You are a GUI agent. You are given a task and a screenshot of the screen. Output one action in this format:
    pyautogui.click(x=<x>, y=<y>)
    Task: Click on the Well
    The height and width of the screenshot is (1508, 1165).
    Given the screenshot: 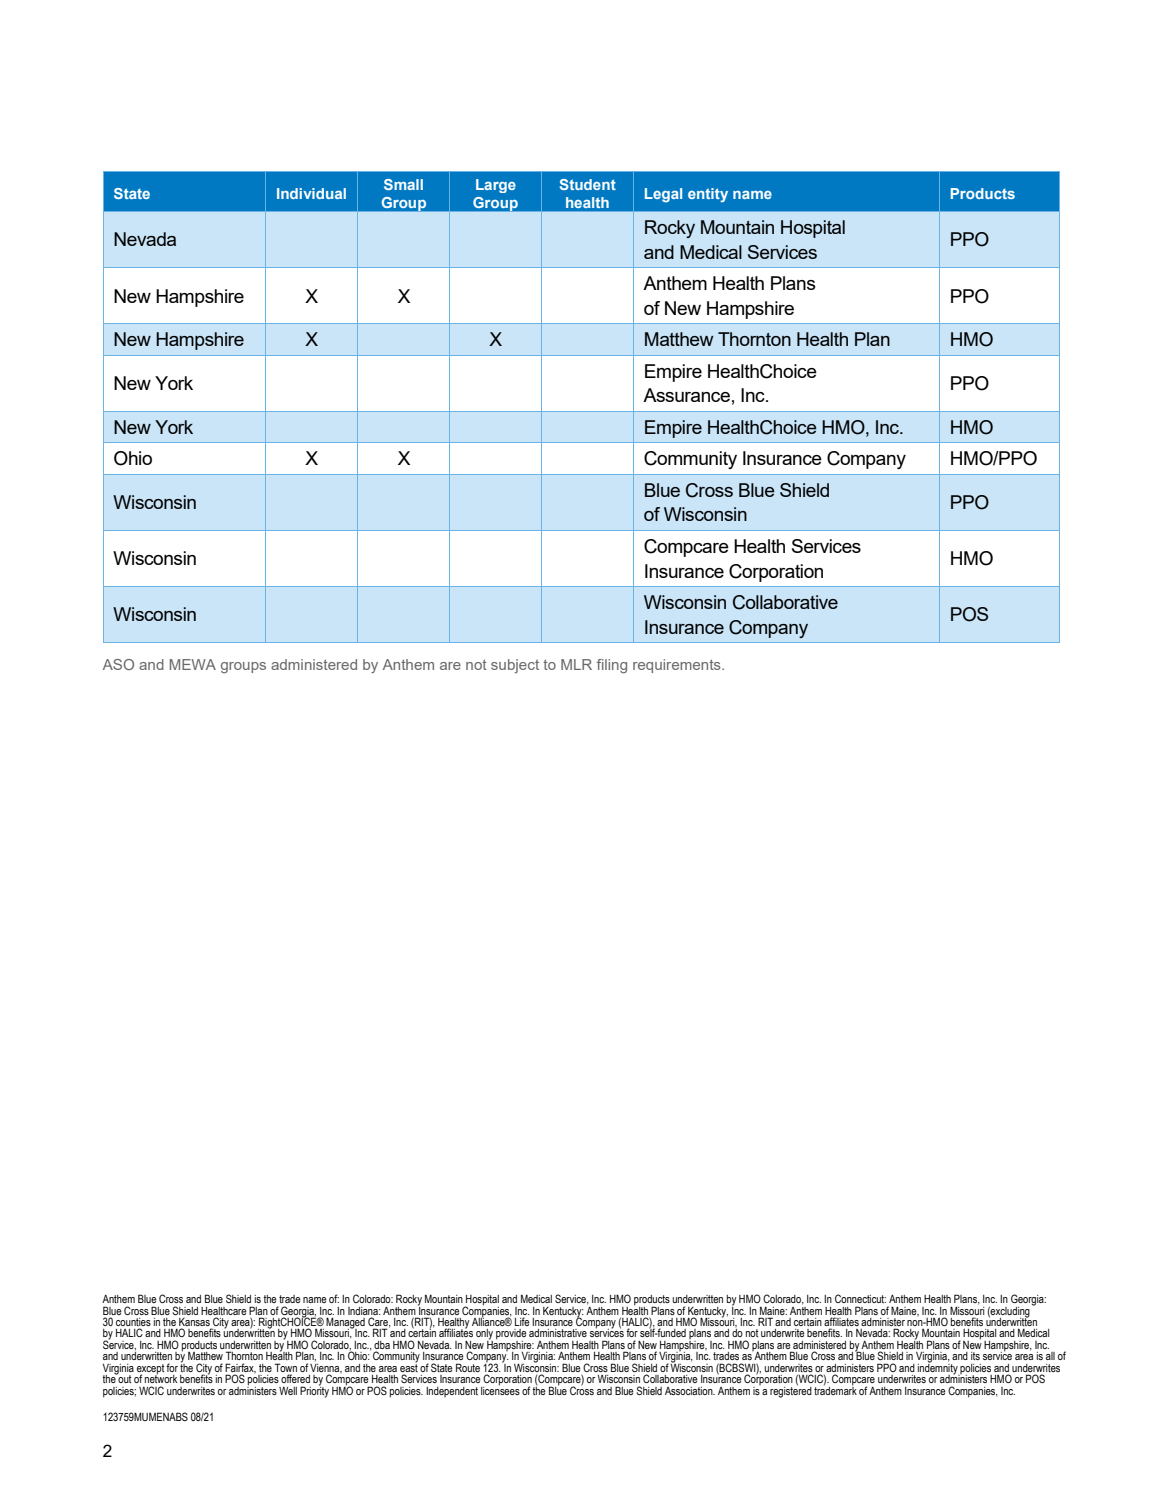 What is the action you would take?
    pyautogui.click(x=288, y=1391)
